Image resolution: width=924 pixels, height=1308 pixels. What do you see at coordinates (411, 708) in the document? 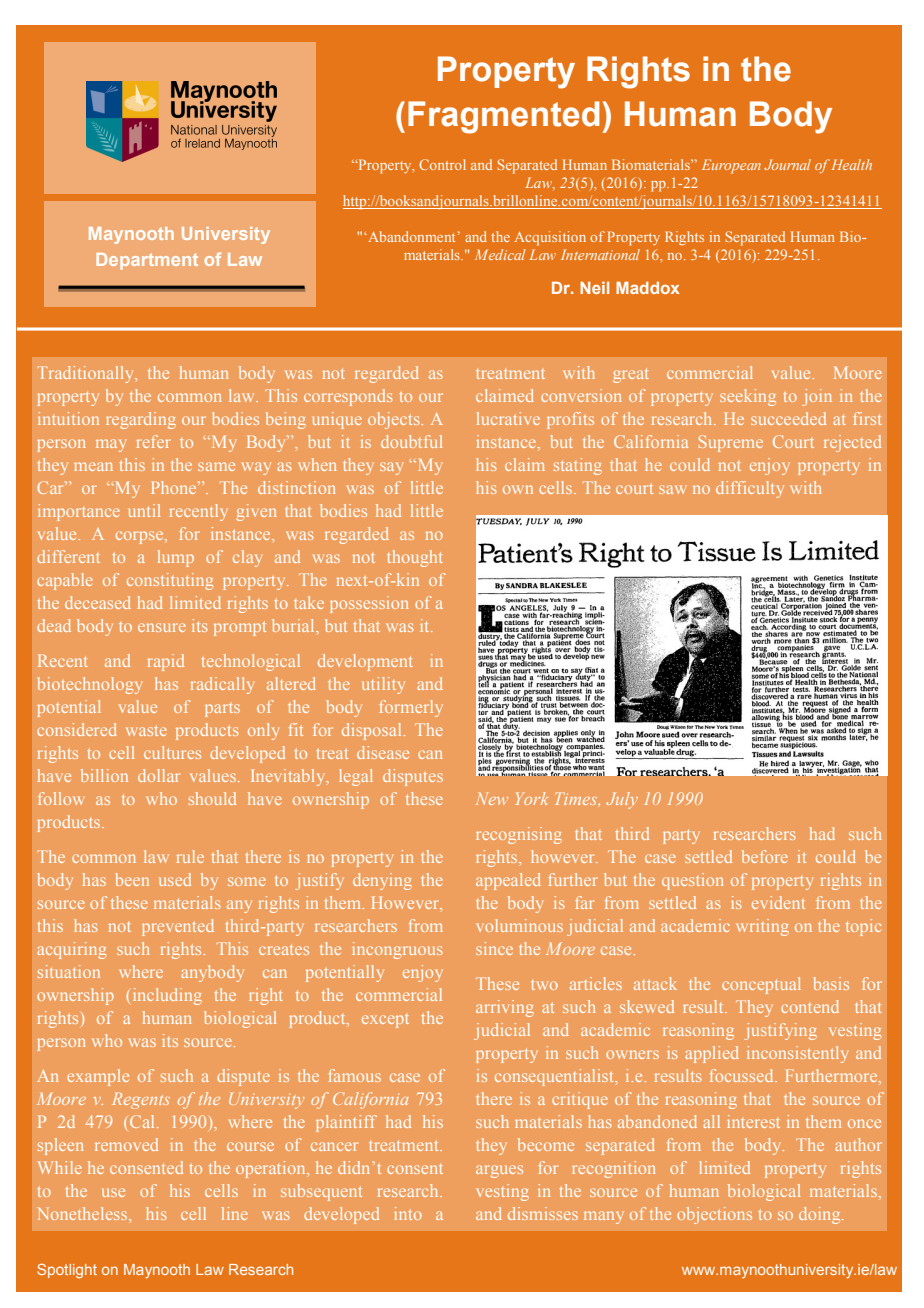
I see `formerly` at bounding box center [411, 708].
